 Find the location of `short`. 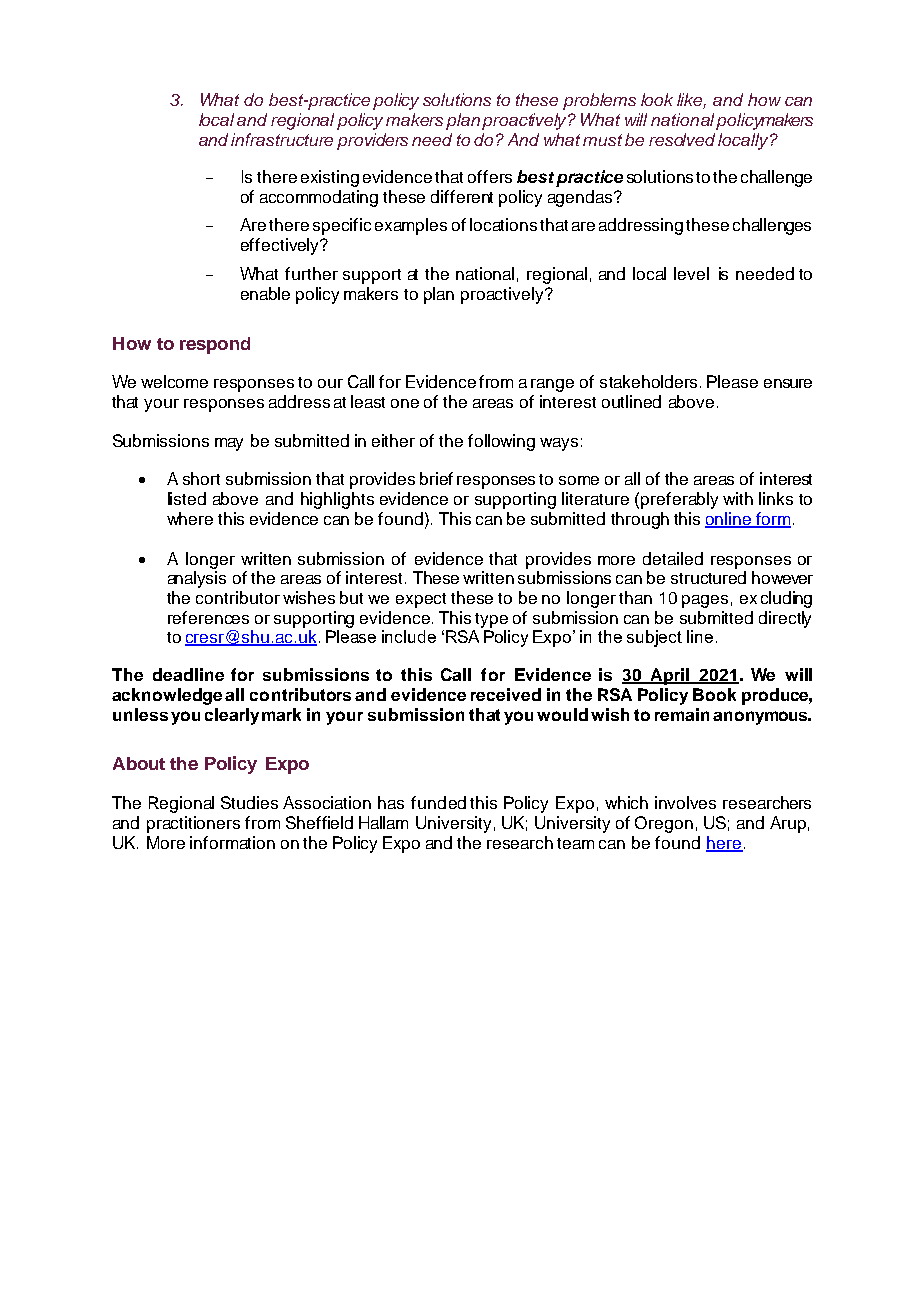

short is located at coordinates (201, 478).
